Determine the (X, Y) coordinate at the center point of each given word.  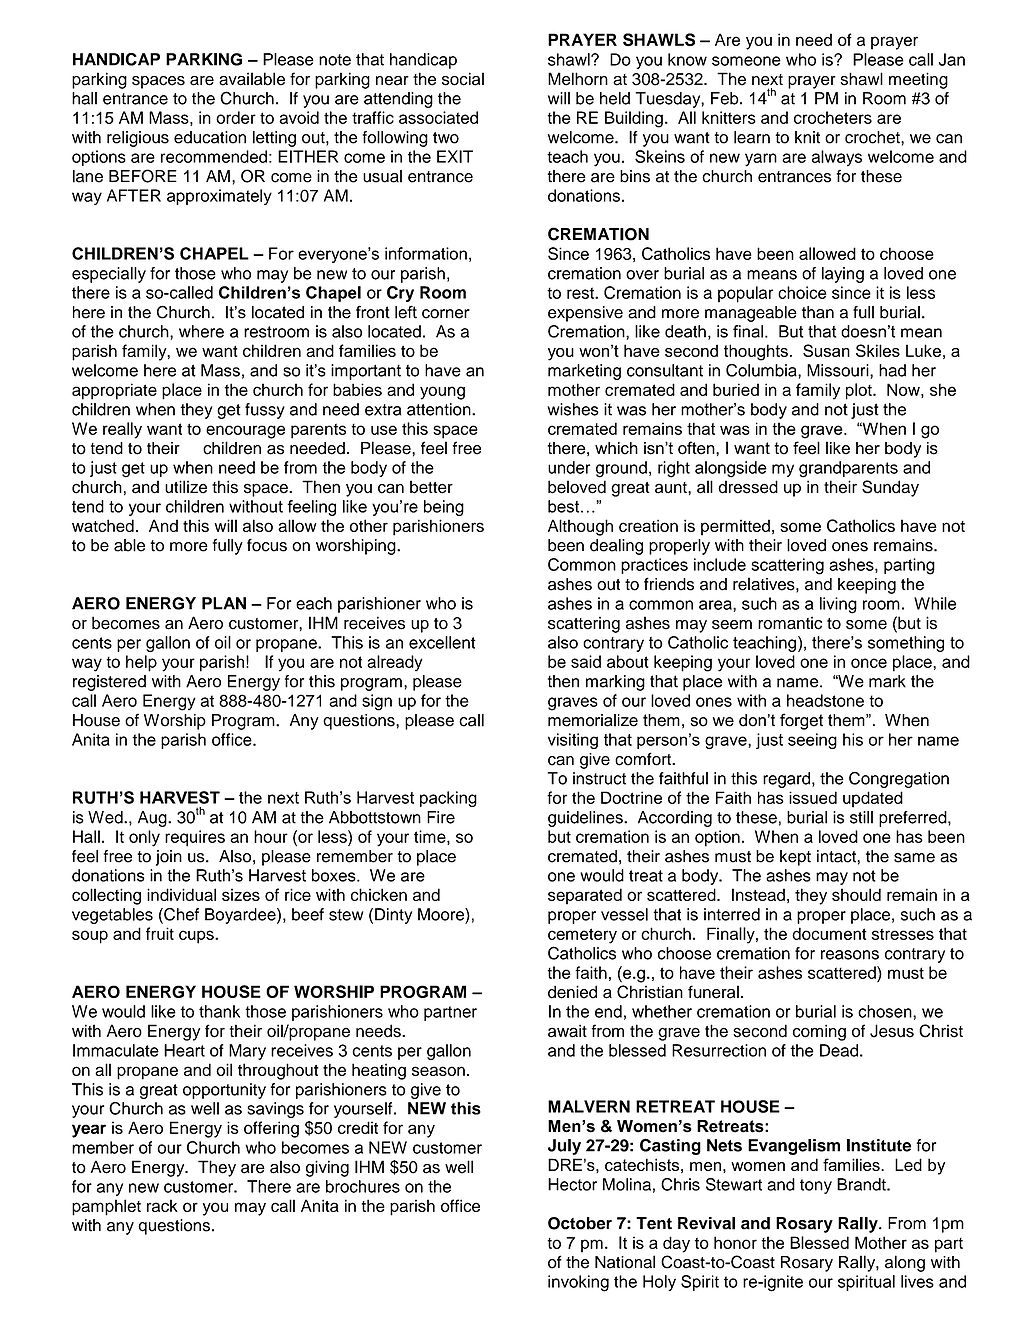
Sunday (890, 488)
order (236, 117)
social (463, 79)
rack (162, 1205)
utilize (186, 487)
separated (585, 896)
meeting (918, 80)
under (569, 467)
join (169, 858)
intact (837, 856)
